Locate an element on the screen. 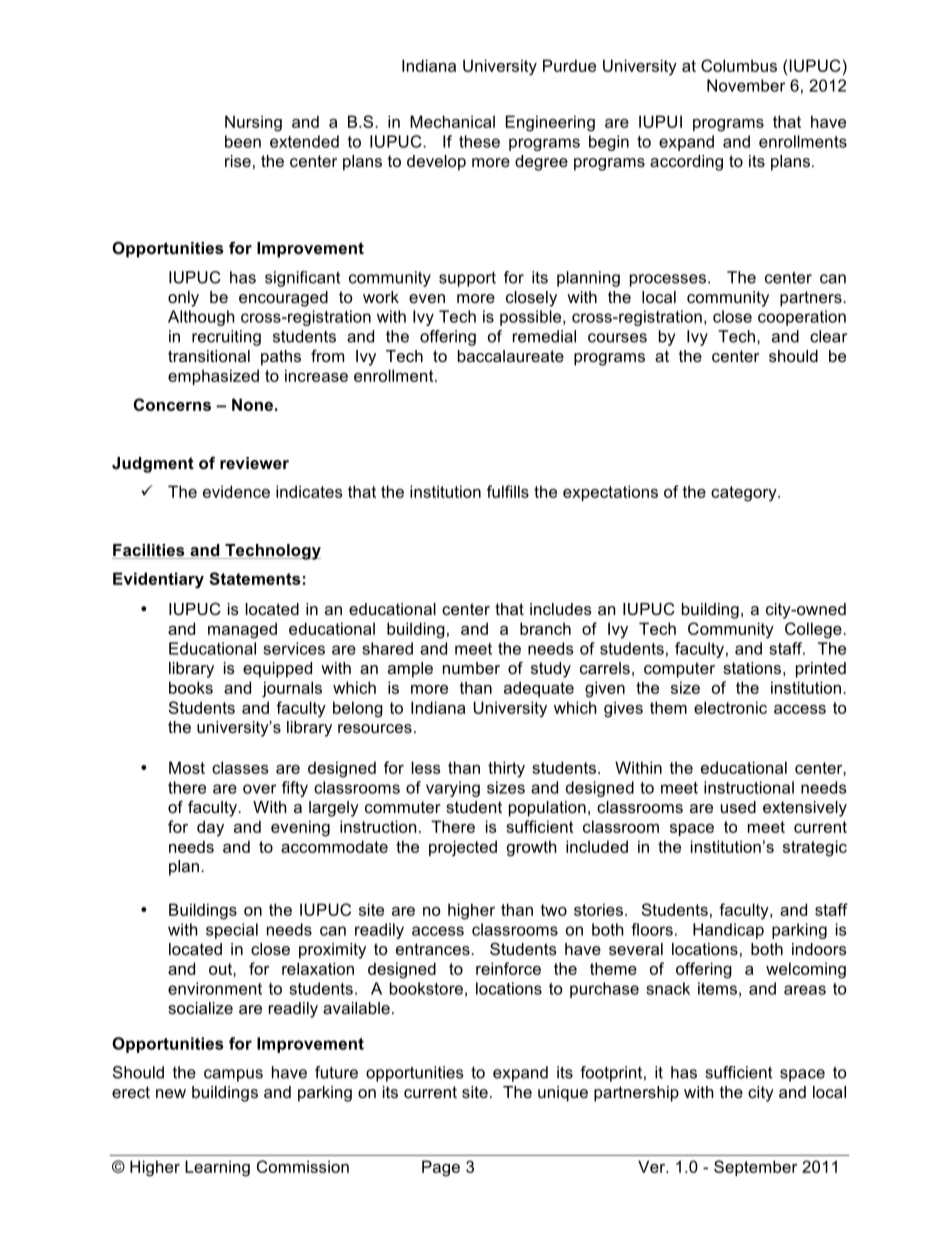 The image size is (952, 1233). Mechanical is located at coordinates (452, 121).
